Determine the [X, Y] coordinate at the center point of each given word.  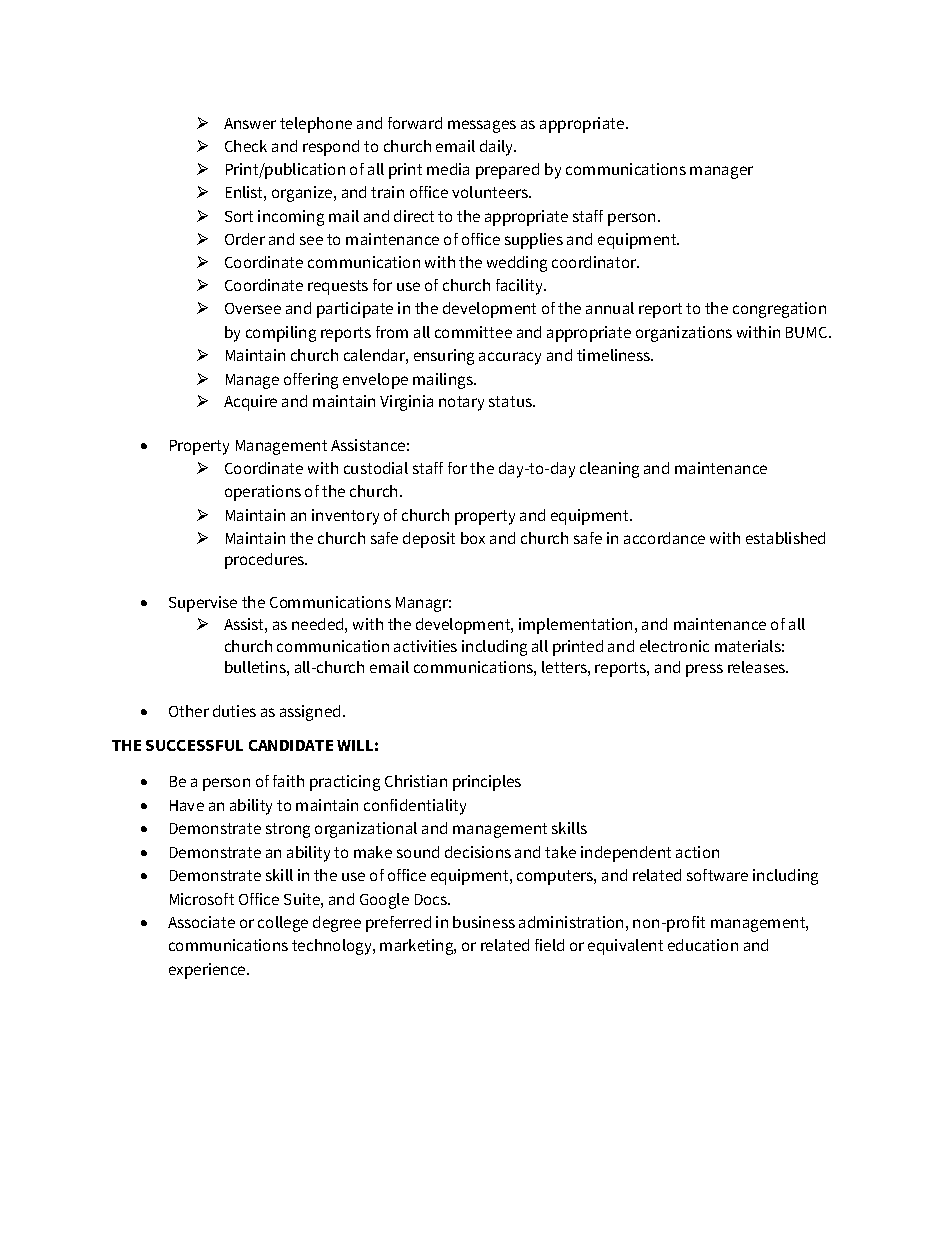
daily [498, 148]
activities [425, 646]
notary [461, 403]
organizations [684, 334]
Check [246, 146]
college [283, 924]
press [704, 670]
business [484, 922]
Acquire [250, 403]
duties [234, 711]
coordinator [595, 262]
